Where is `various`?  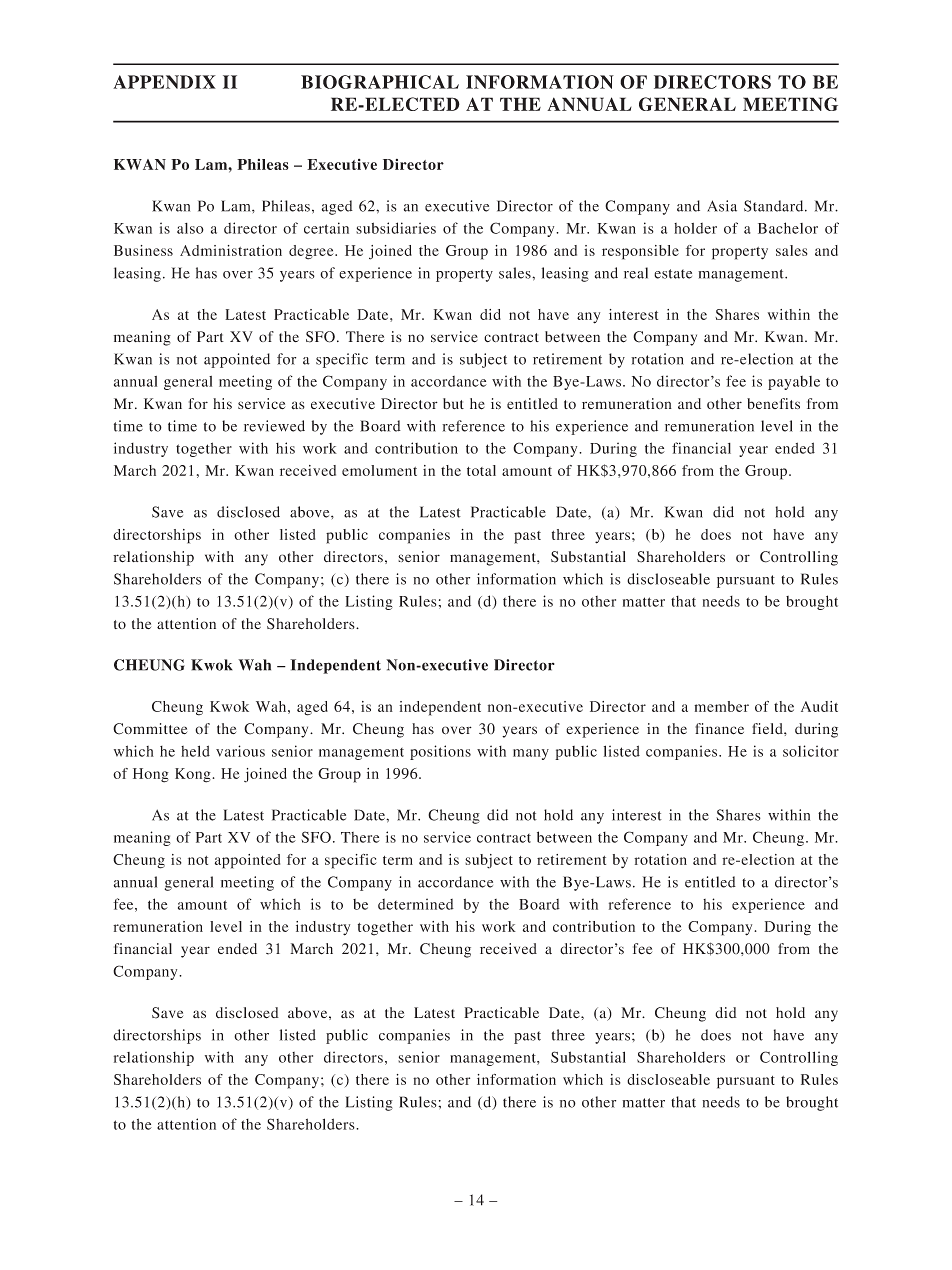 various is located at coordinates (240, 751).
